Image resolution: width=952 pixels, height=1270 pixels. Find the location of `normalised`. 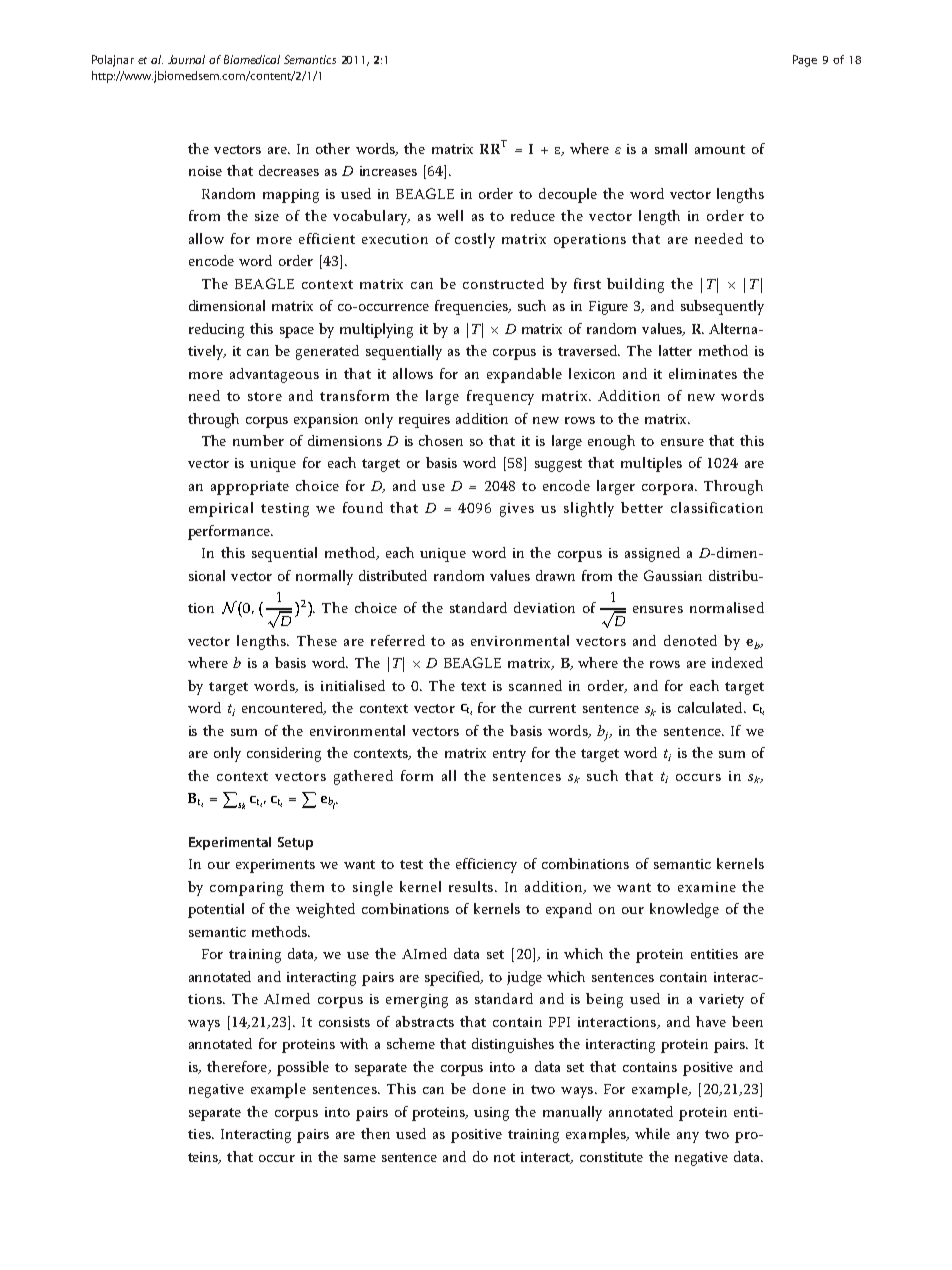

normalised is located at coordinates (727, 607).
